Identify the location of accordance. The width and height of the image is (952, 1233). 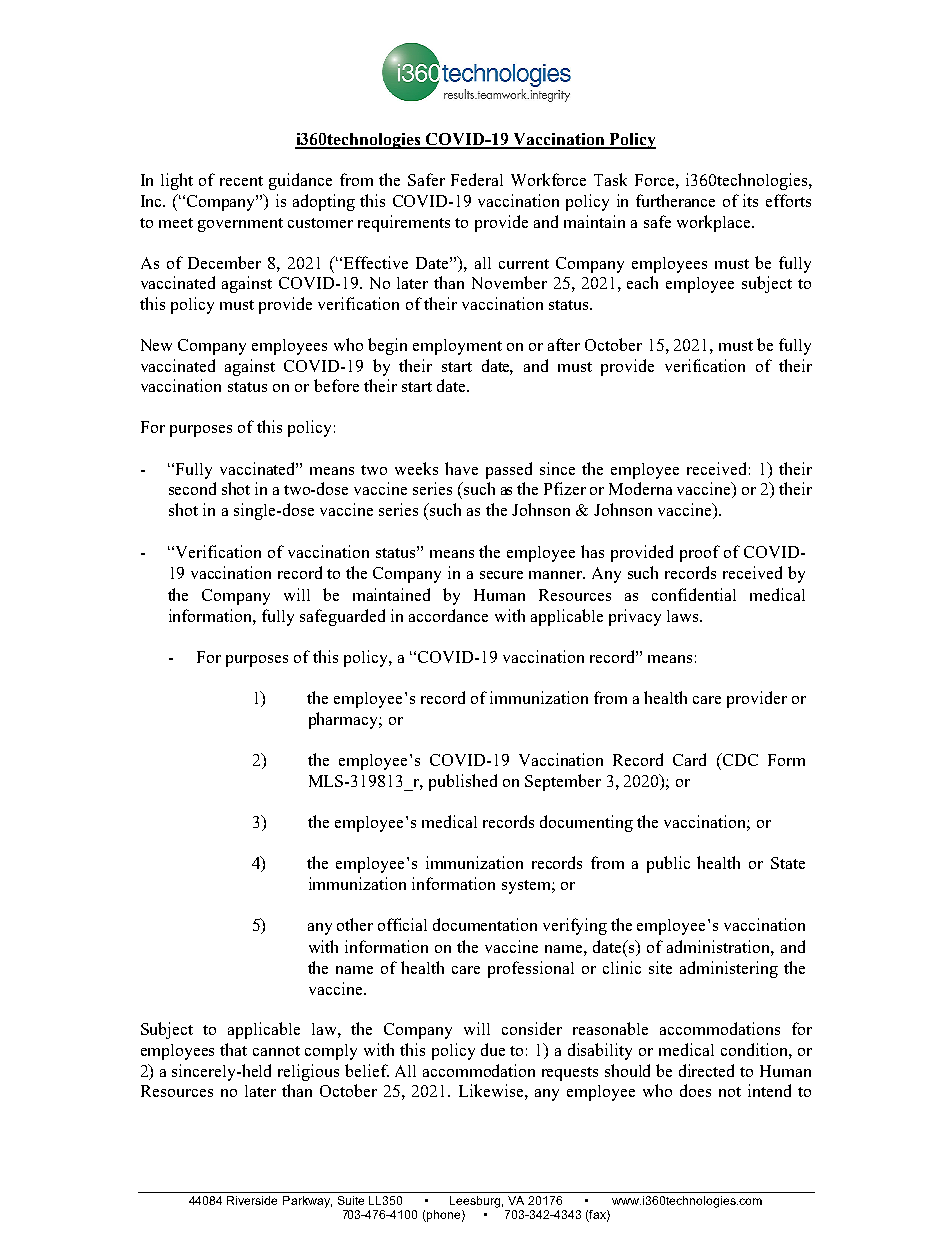
(448, 615).
